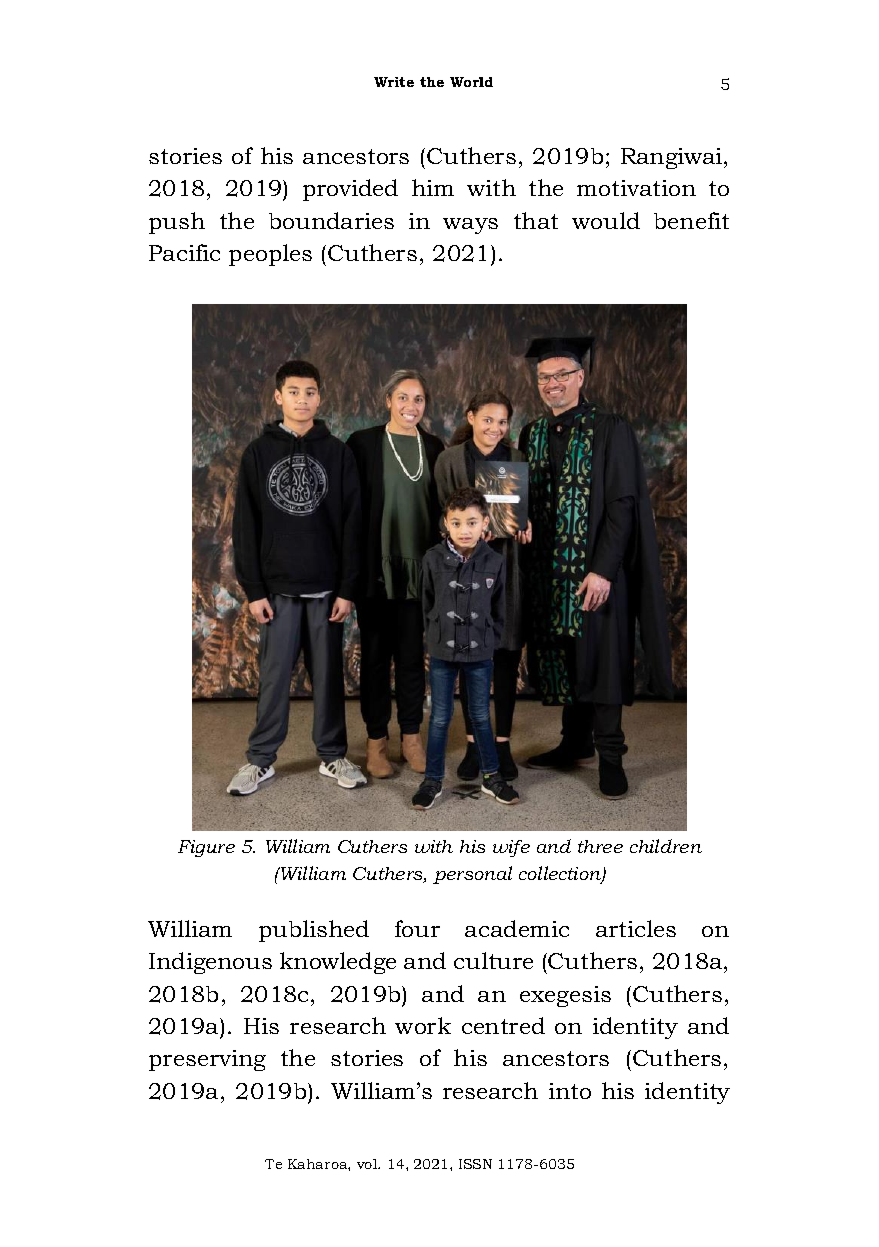 The width and height of the screenshot is (879, 1247). I want to click on would, so click(606, 220).
